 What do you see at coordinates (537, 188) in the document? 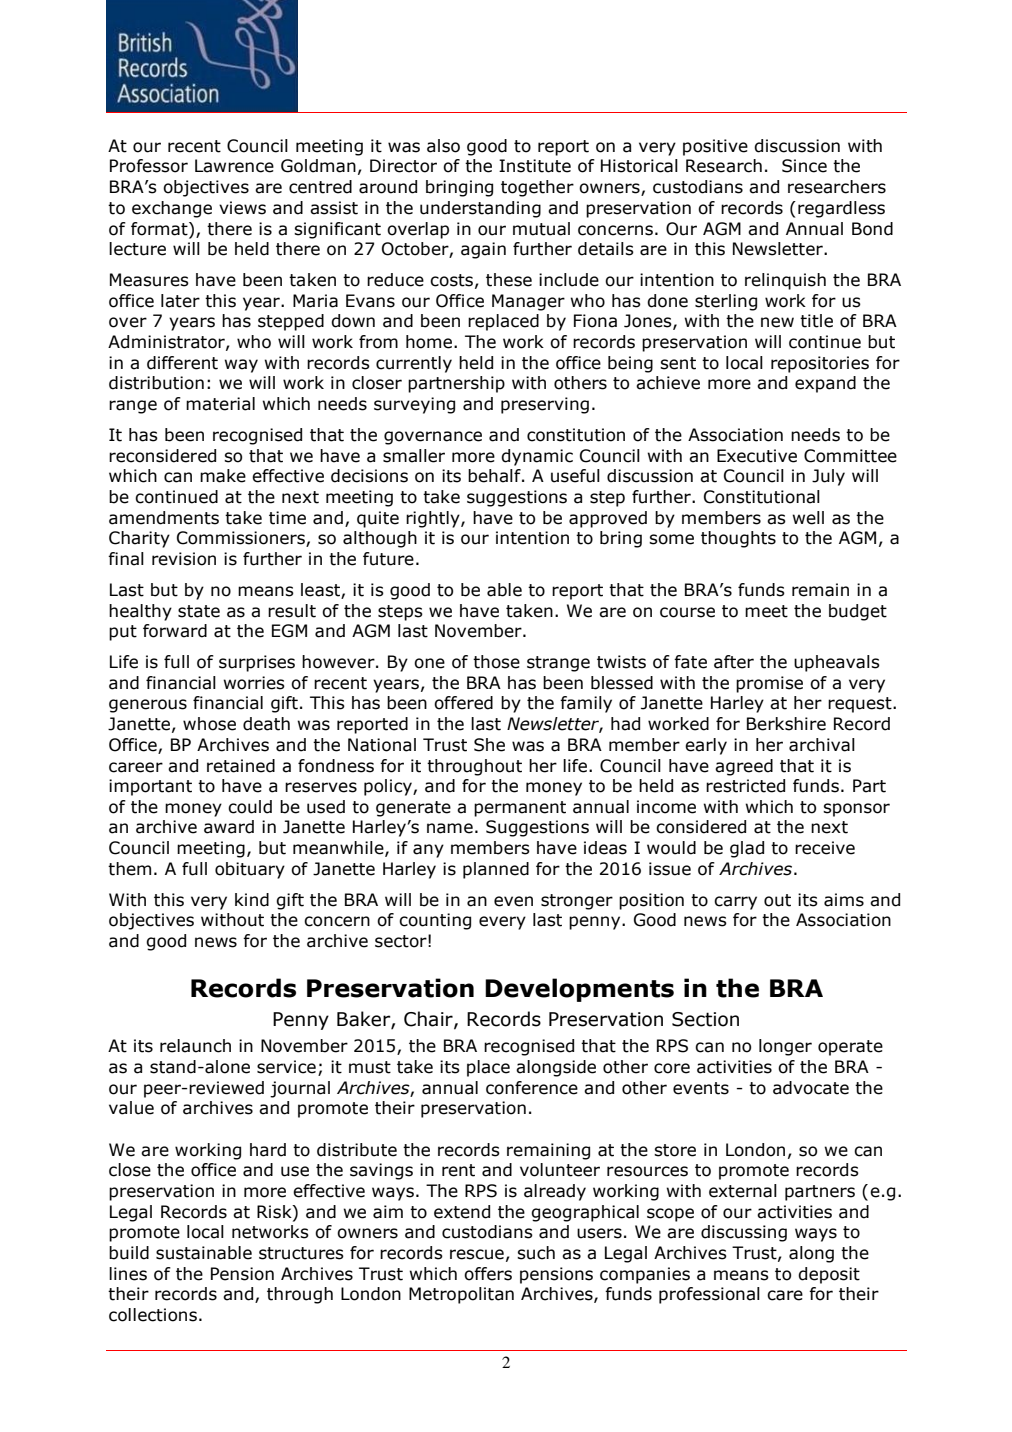
I see `together` at bounding box center [537, 188].
